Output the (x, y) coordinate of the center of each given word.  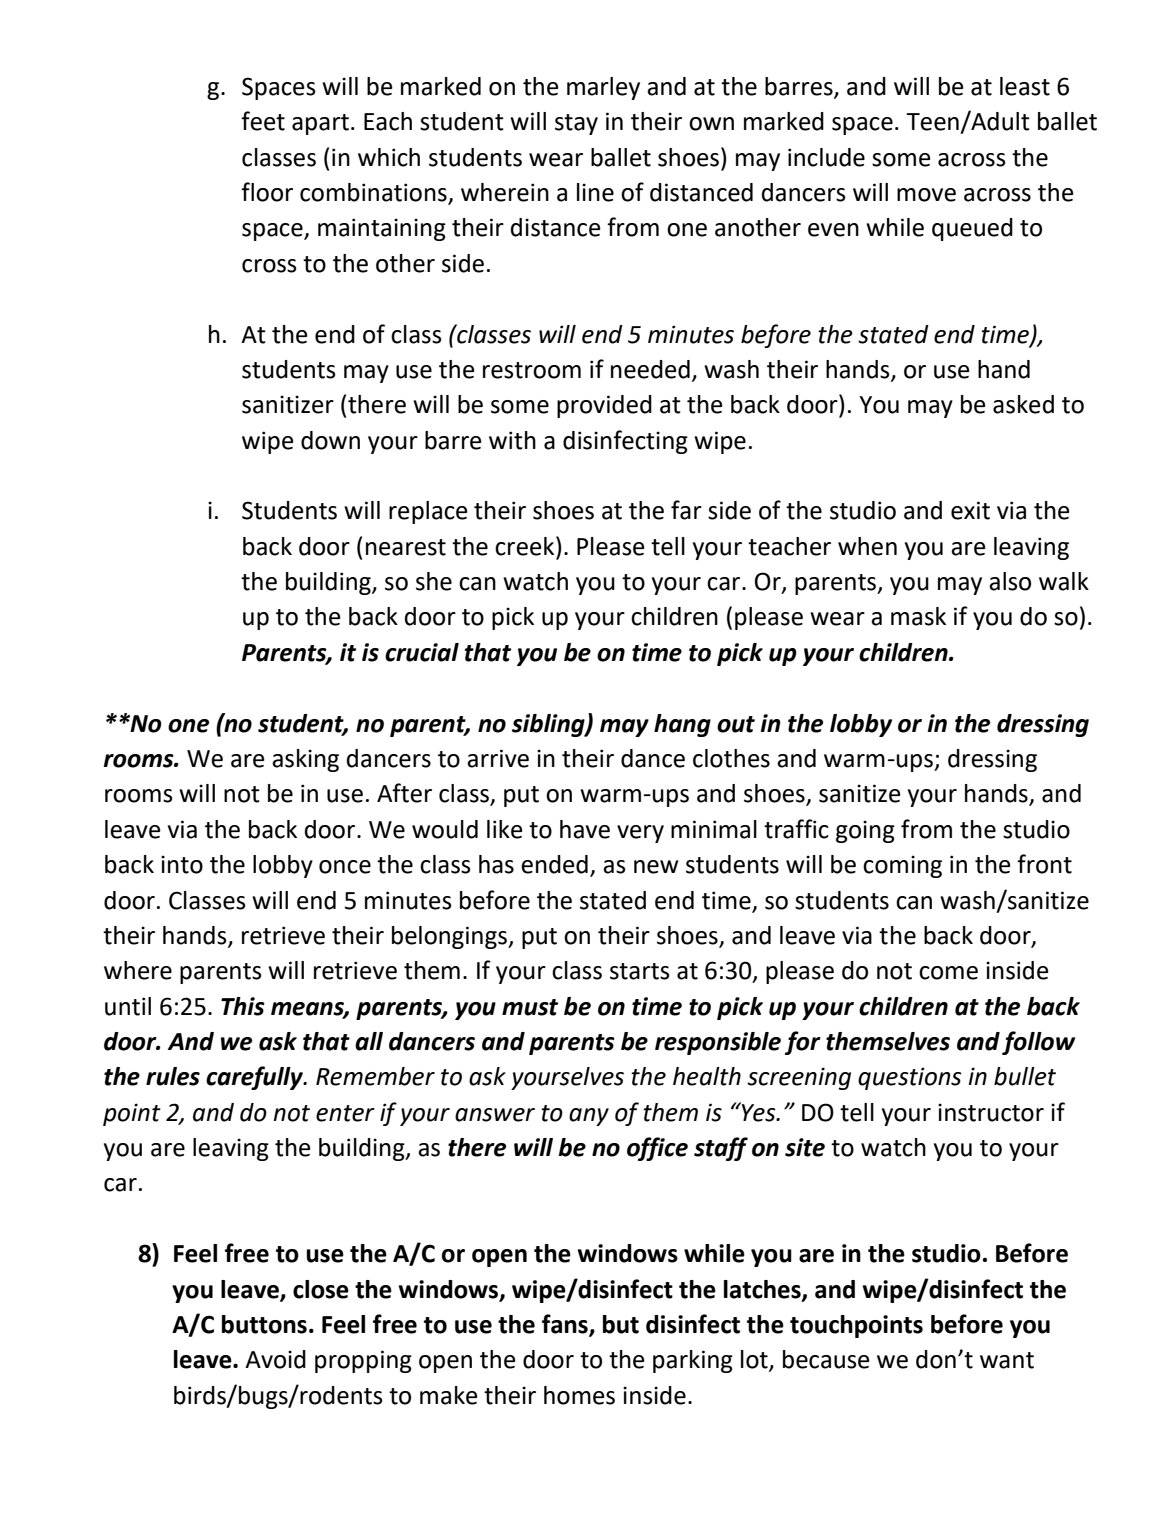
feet (263, 121)
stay (576, 124)
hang (682, 725)
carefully (255, 1078)
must (530, 1007)
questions (910, 1078)
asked (1023, 404)
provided (604, 406)
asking (305, 760)
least (1025, 86)
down (330, 440)
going (865, 831)
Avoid (275, 1359)
